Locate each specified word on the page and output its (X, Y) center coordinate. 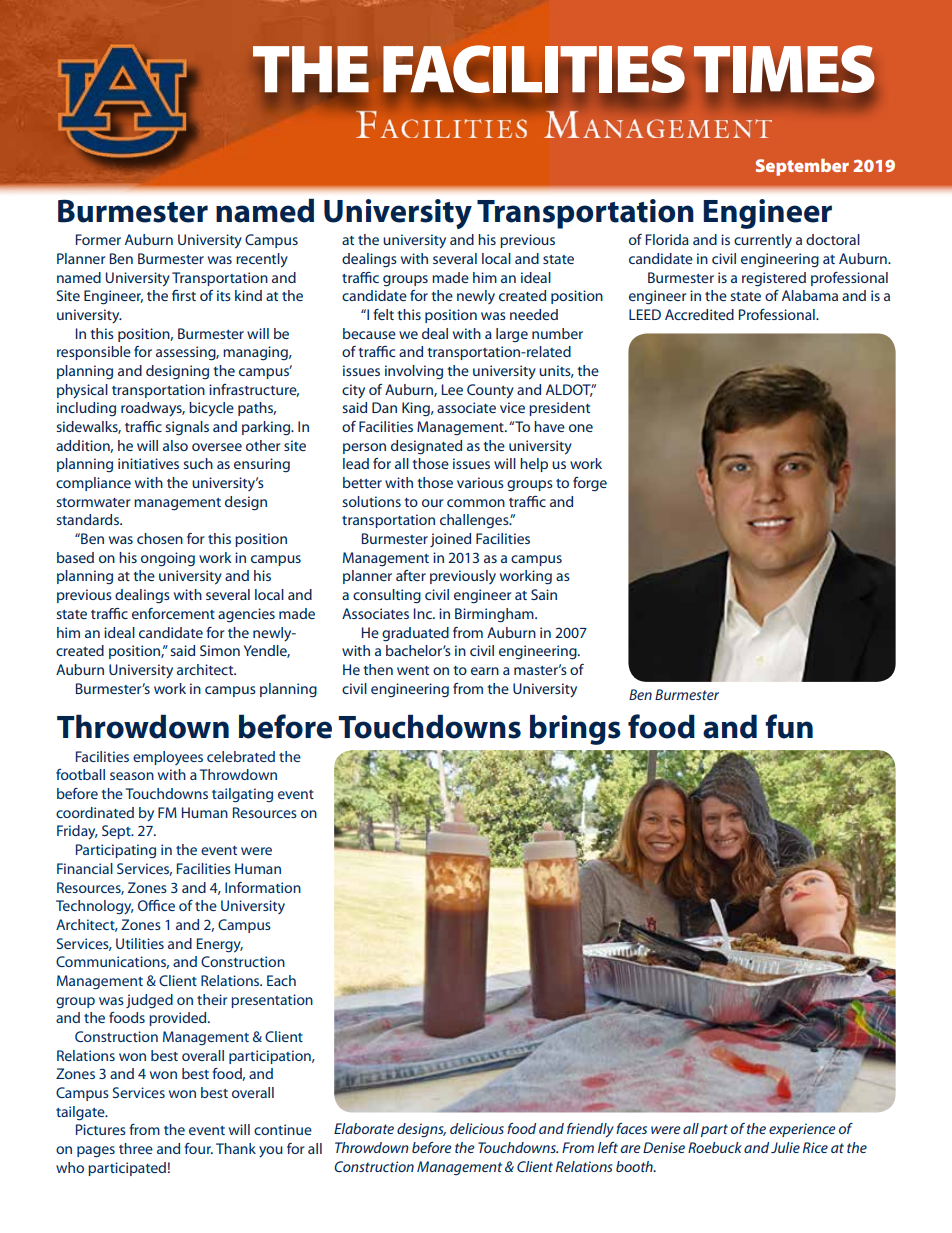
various (480, 482)
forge (590, 484)
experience (802, 1130)
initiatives (148, 463)
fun (789, 726)
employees (168, 758)
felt (383, 314)
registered (774, 279)
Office (156, 905)
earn (485, 671)
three (136, 1148)
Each (281, 980)
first (184, 295)
